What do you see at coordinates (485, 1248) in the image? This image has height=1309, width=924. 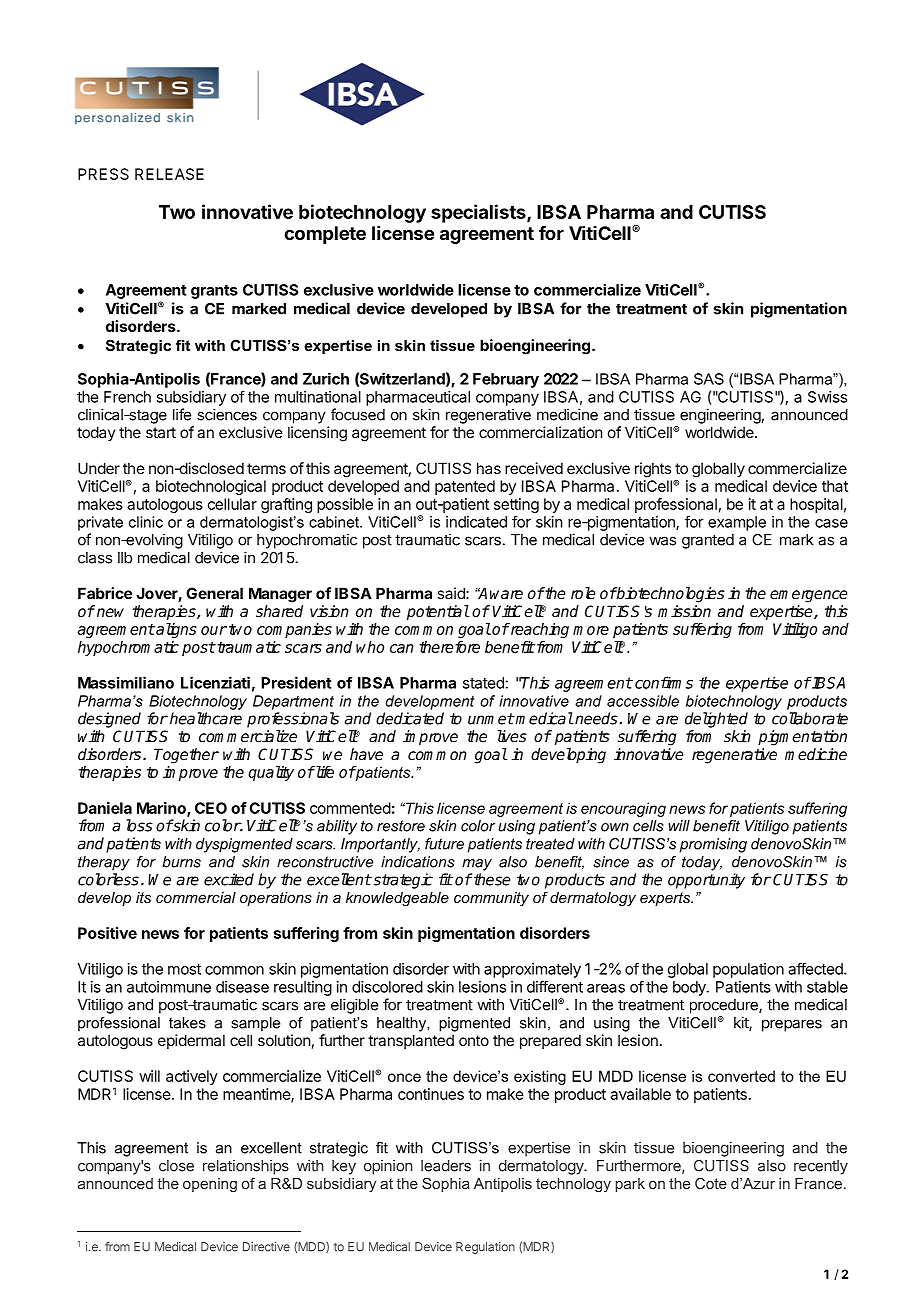 I see `Regulation` at bounding box center [485, 1248].
